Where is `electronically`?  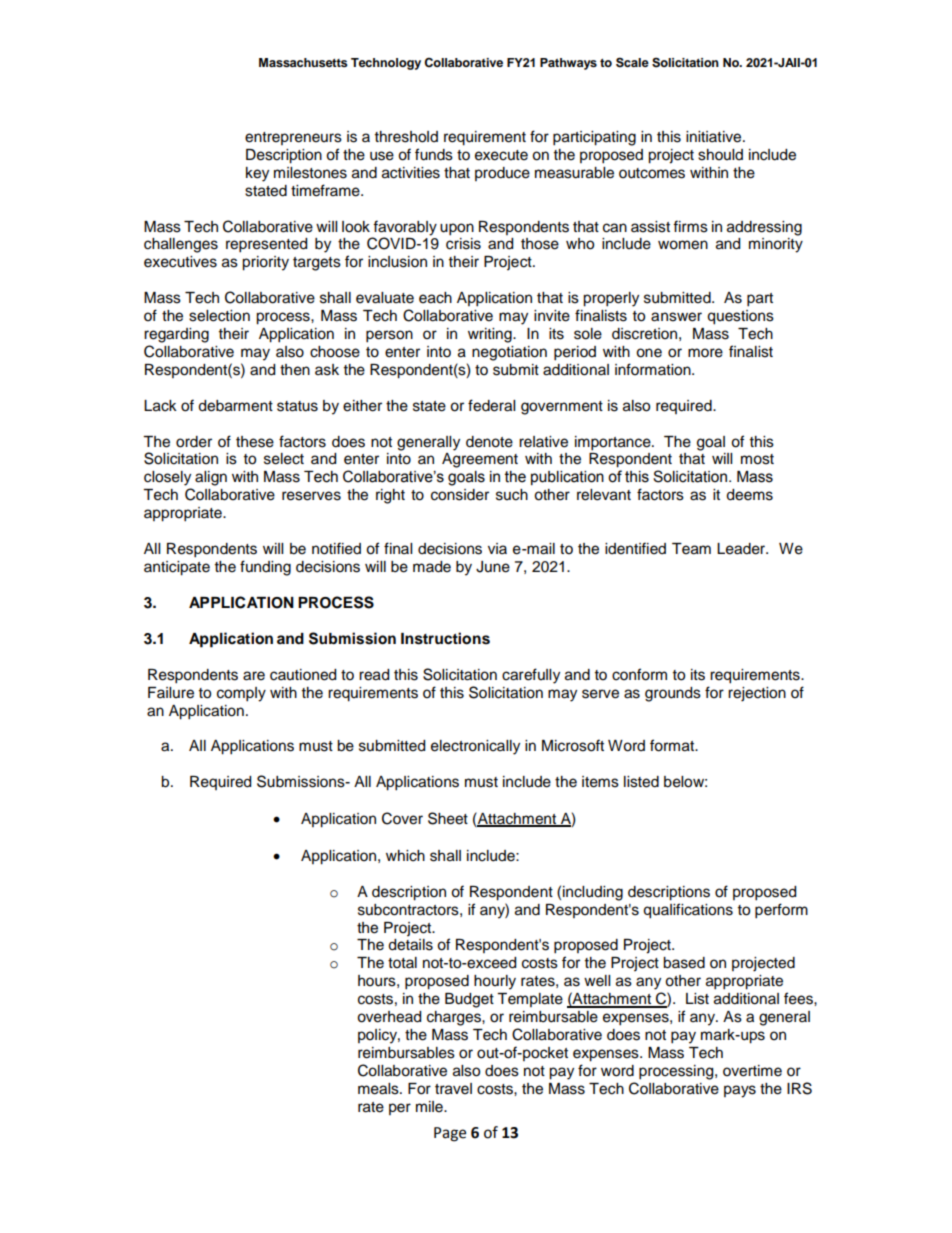
electronically is located at coordinates (475, 747).
